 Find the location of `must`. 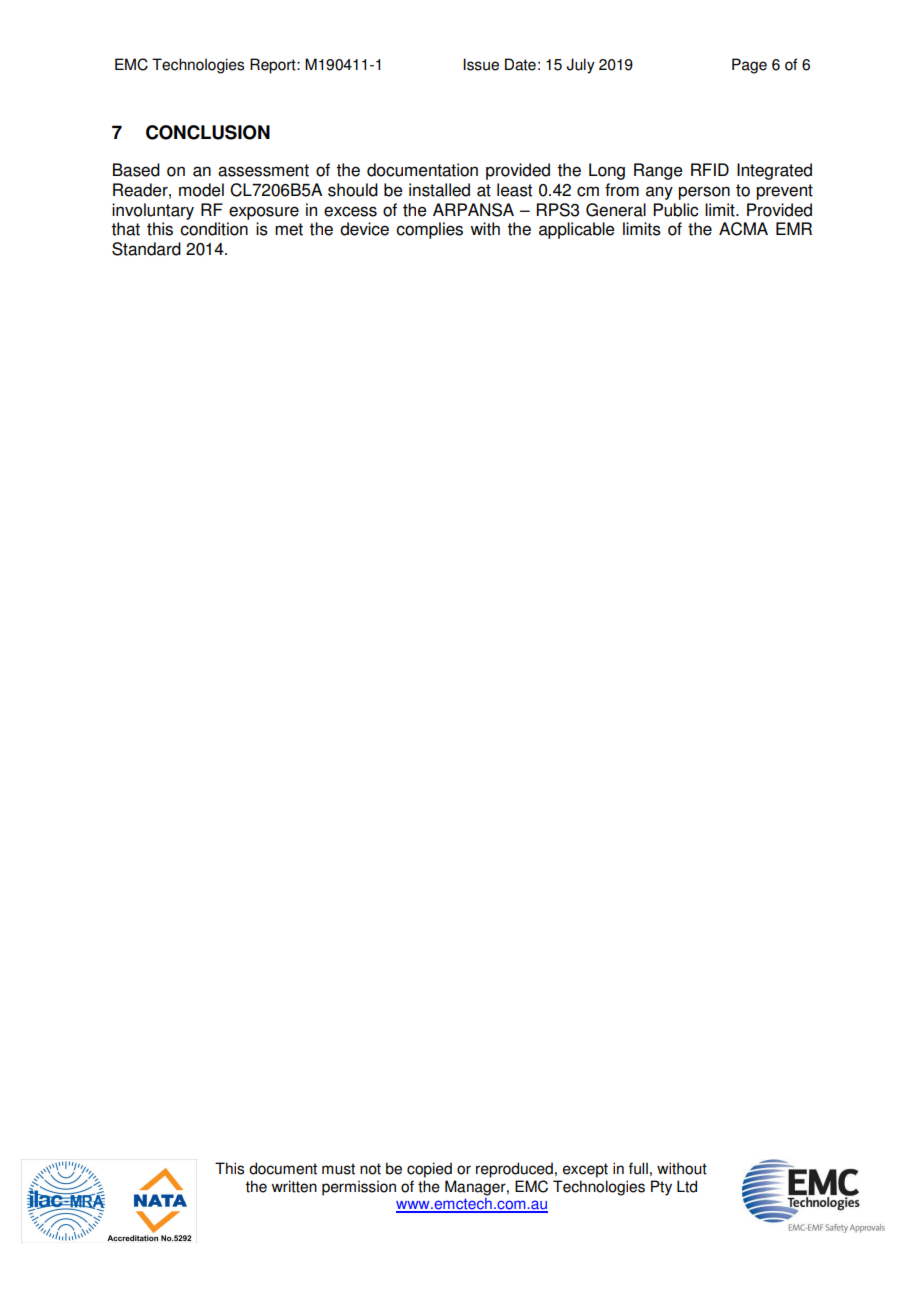

must is located at coordinates (338, 1169).
